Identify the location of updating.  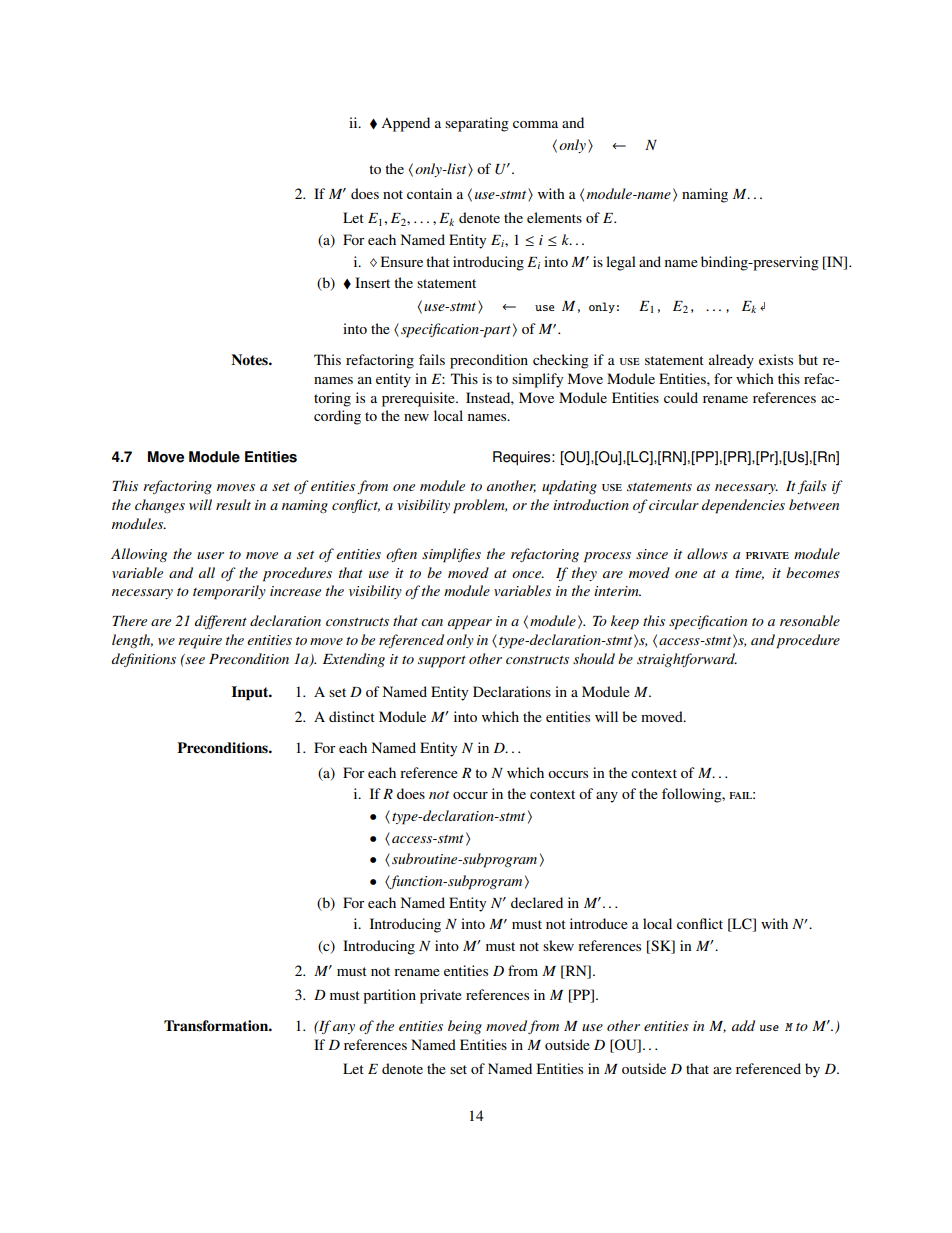
(569, 487).
